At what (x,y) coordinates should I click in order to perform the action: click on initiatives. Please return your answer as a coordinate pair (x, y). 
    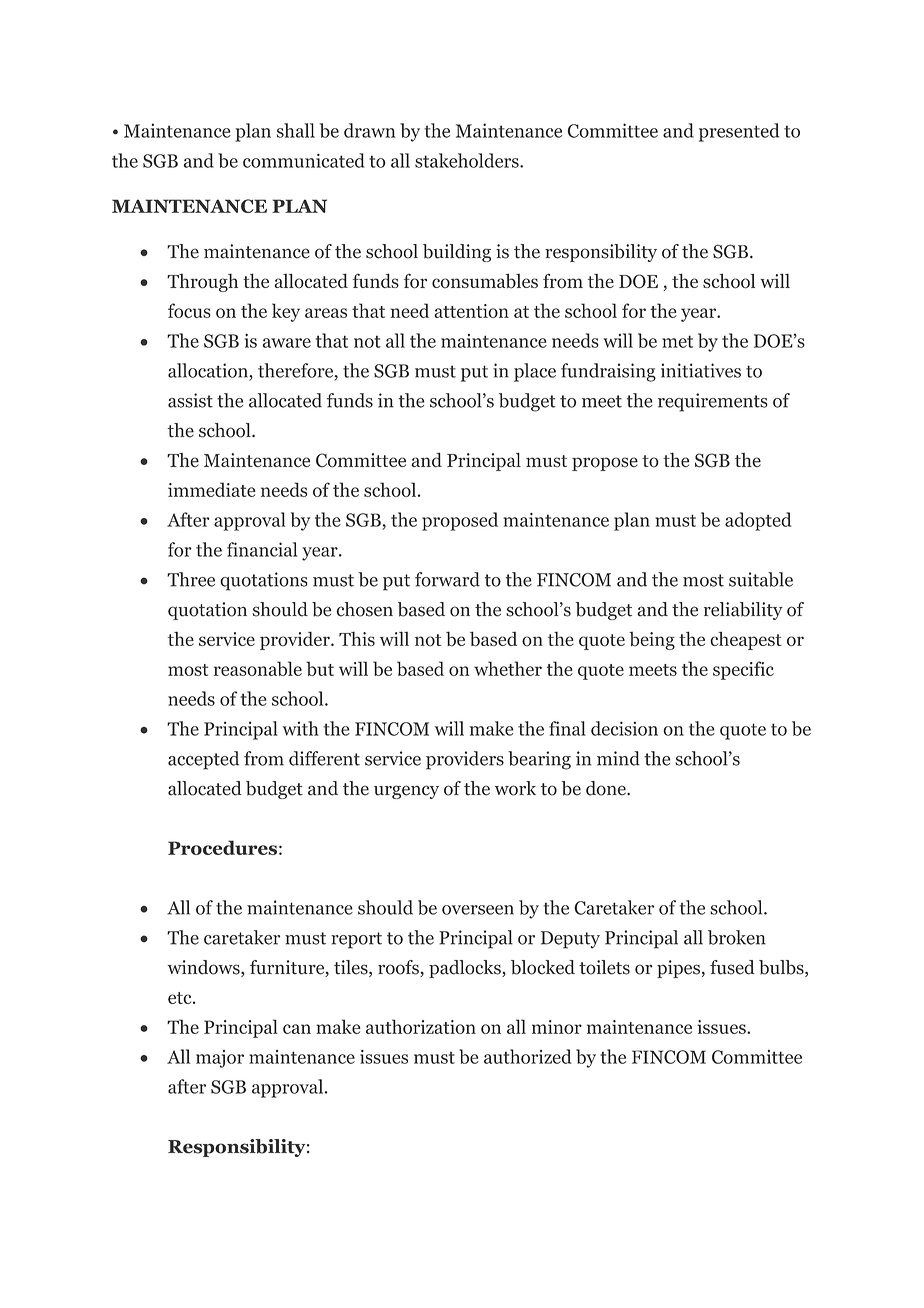
    Looking at the image, I should click on (701, 370).
